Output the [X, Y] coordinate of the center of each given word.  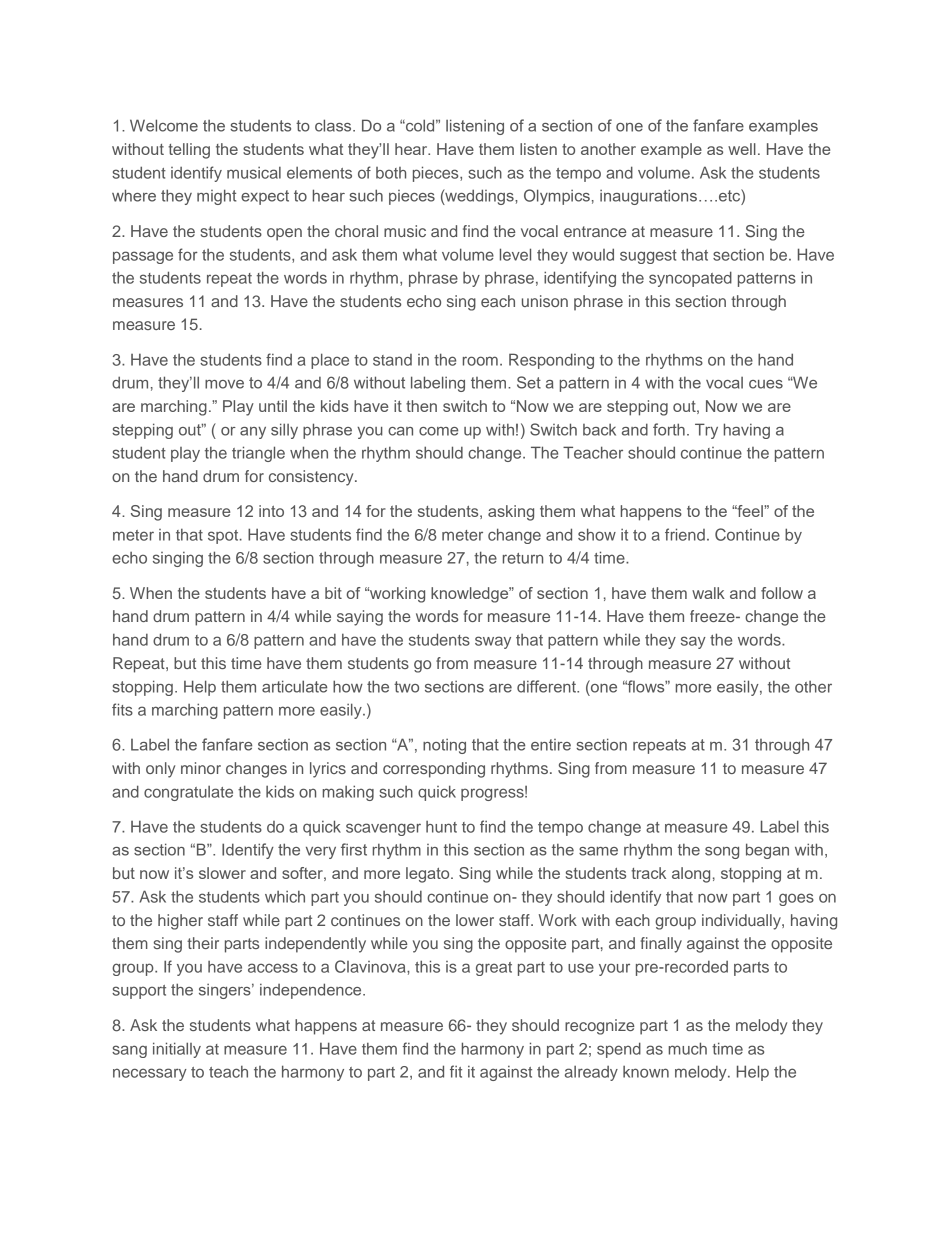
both [391, 173]
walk [708, 593]
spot [224, 537]
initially [177, 1050]
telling [189, 151]
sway [493, 642]
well [742, 149]
